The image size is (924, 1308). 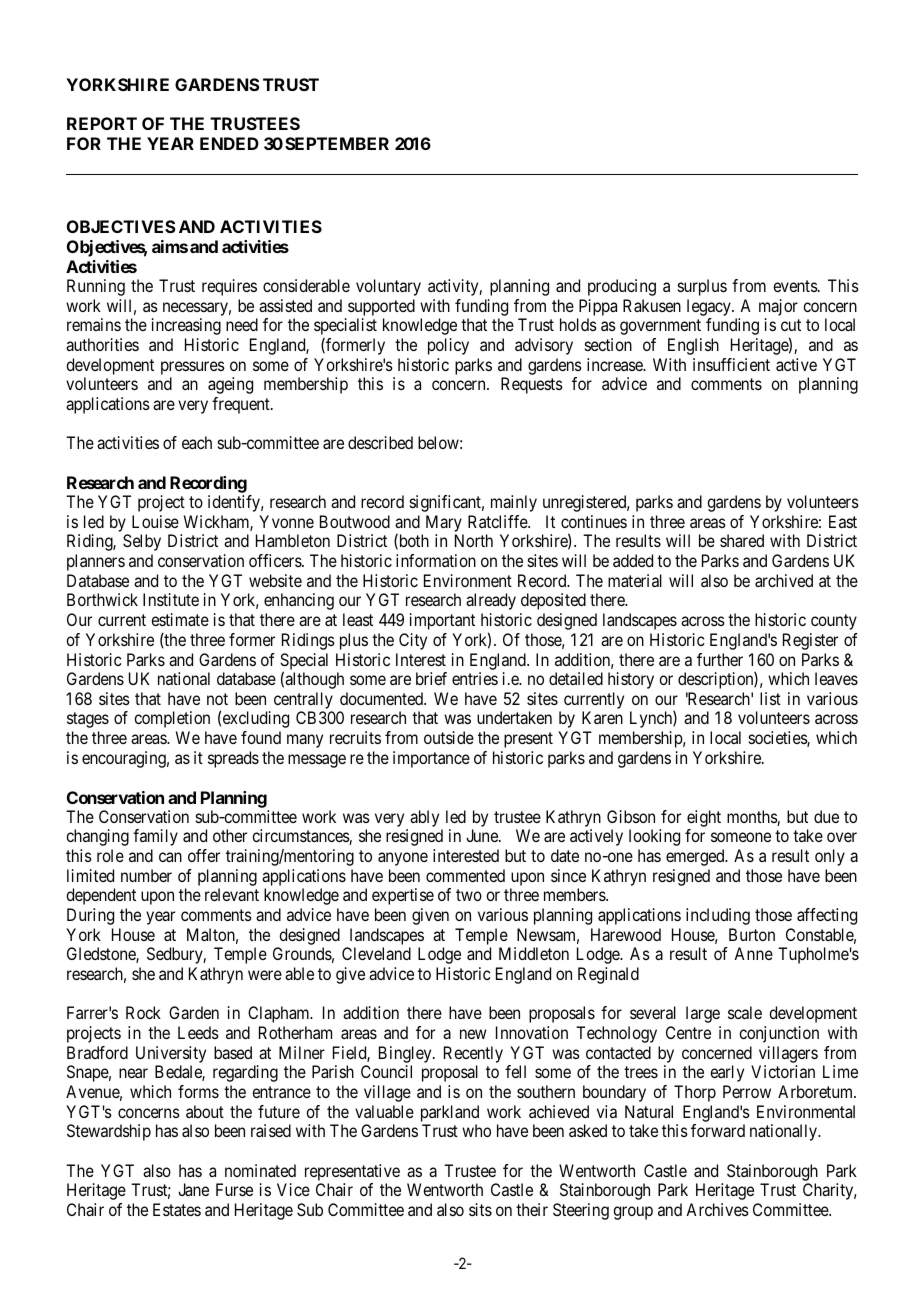 What do you see at coordinates (337, 143) in the document?
I see `SEPTEMBER` at bounding box center [337, 143].
